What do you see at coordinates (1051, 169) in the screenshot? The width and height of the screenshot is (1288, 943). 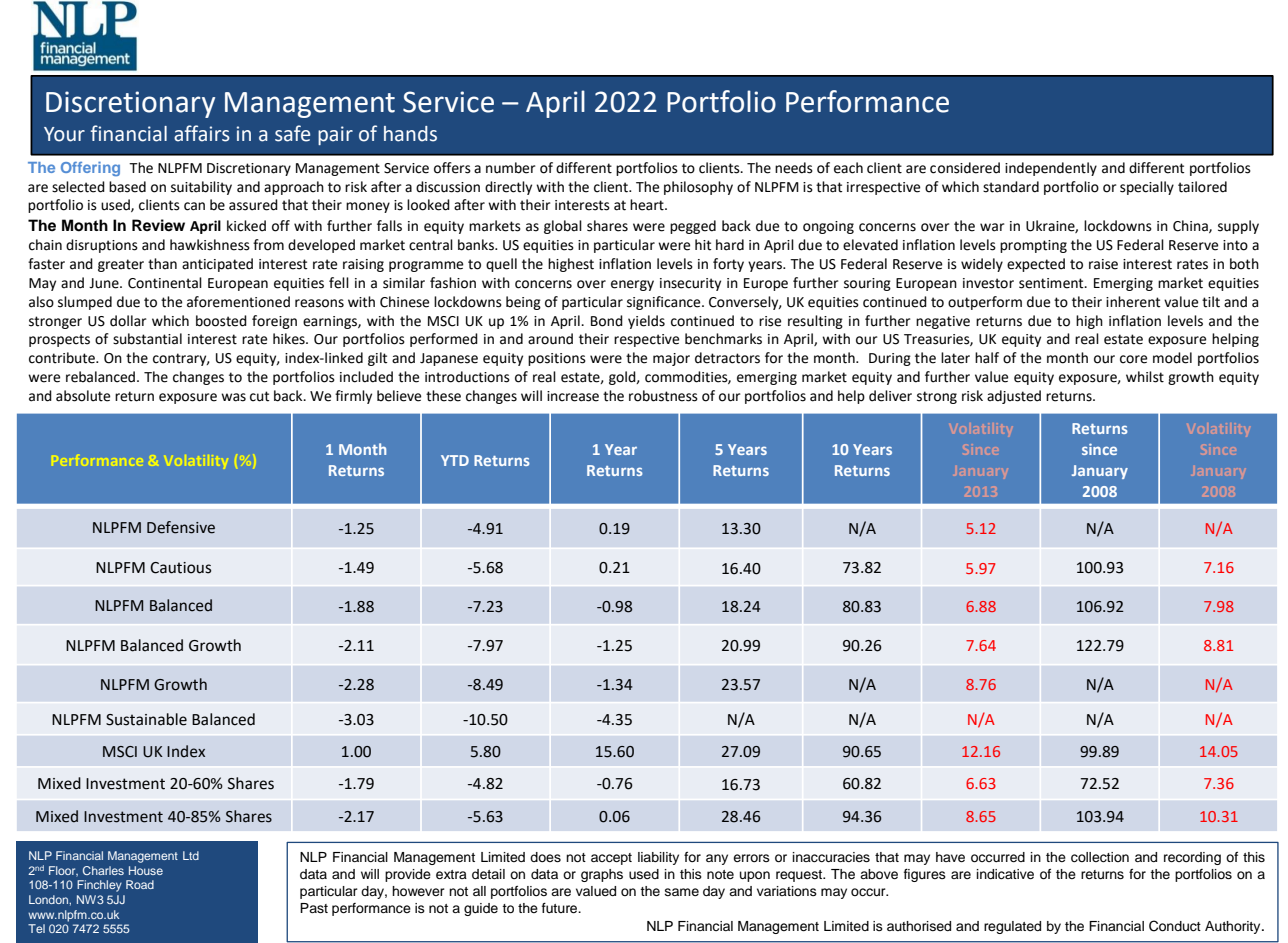 I see `independently` at bounding box center [1051, 169].
